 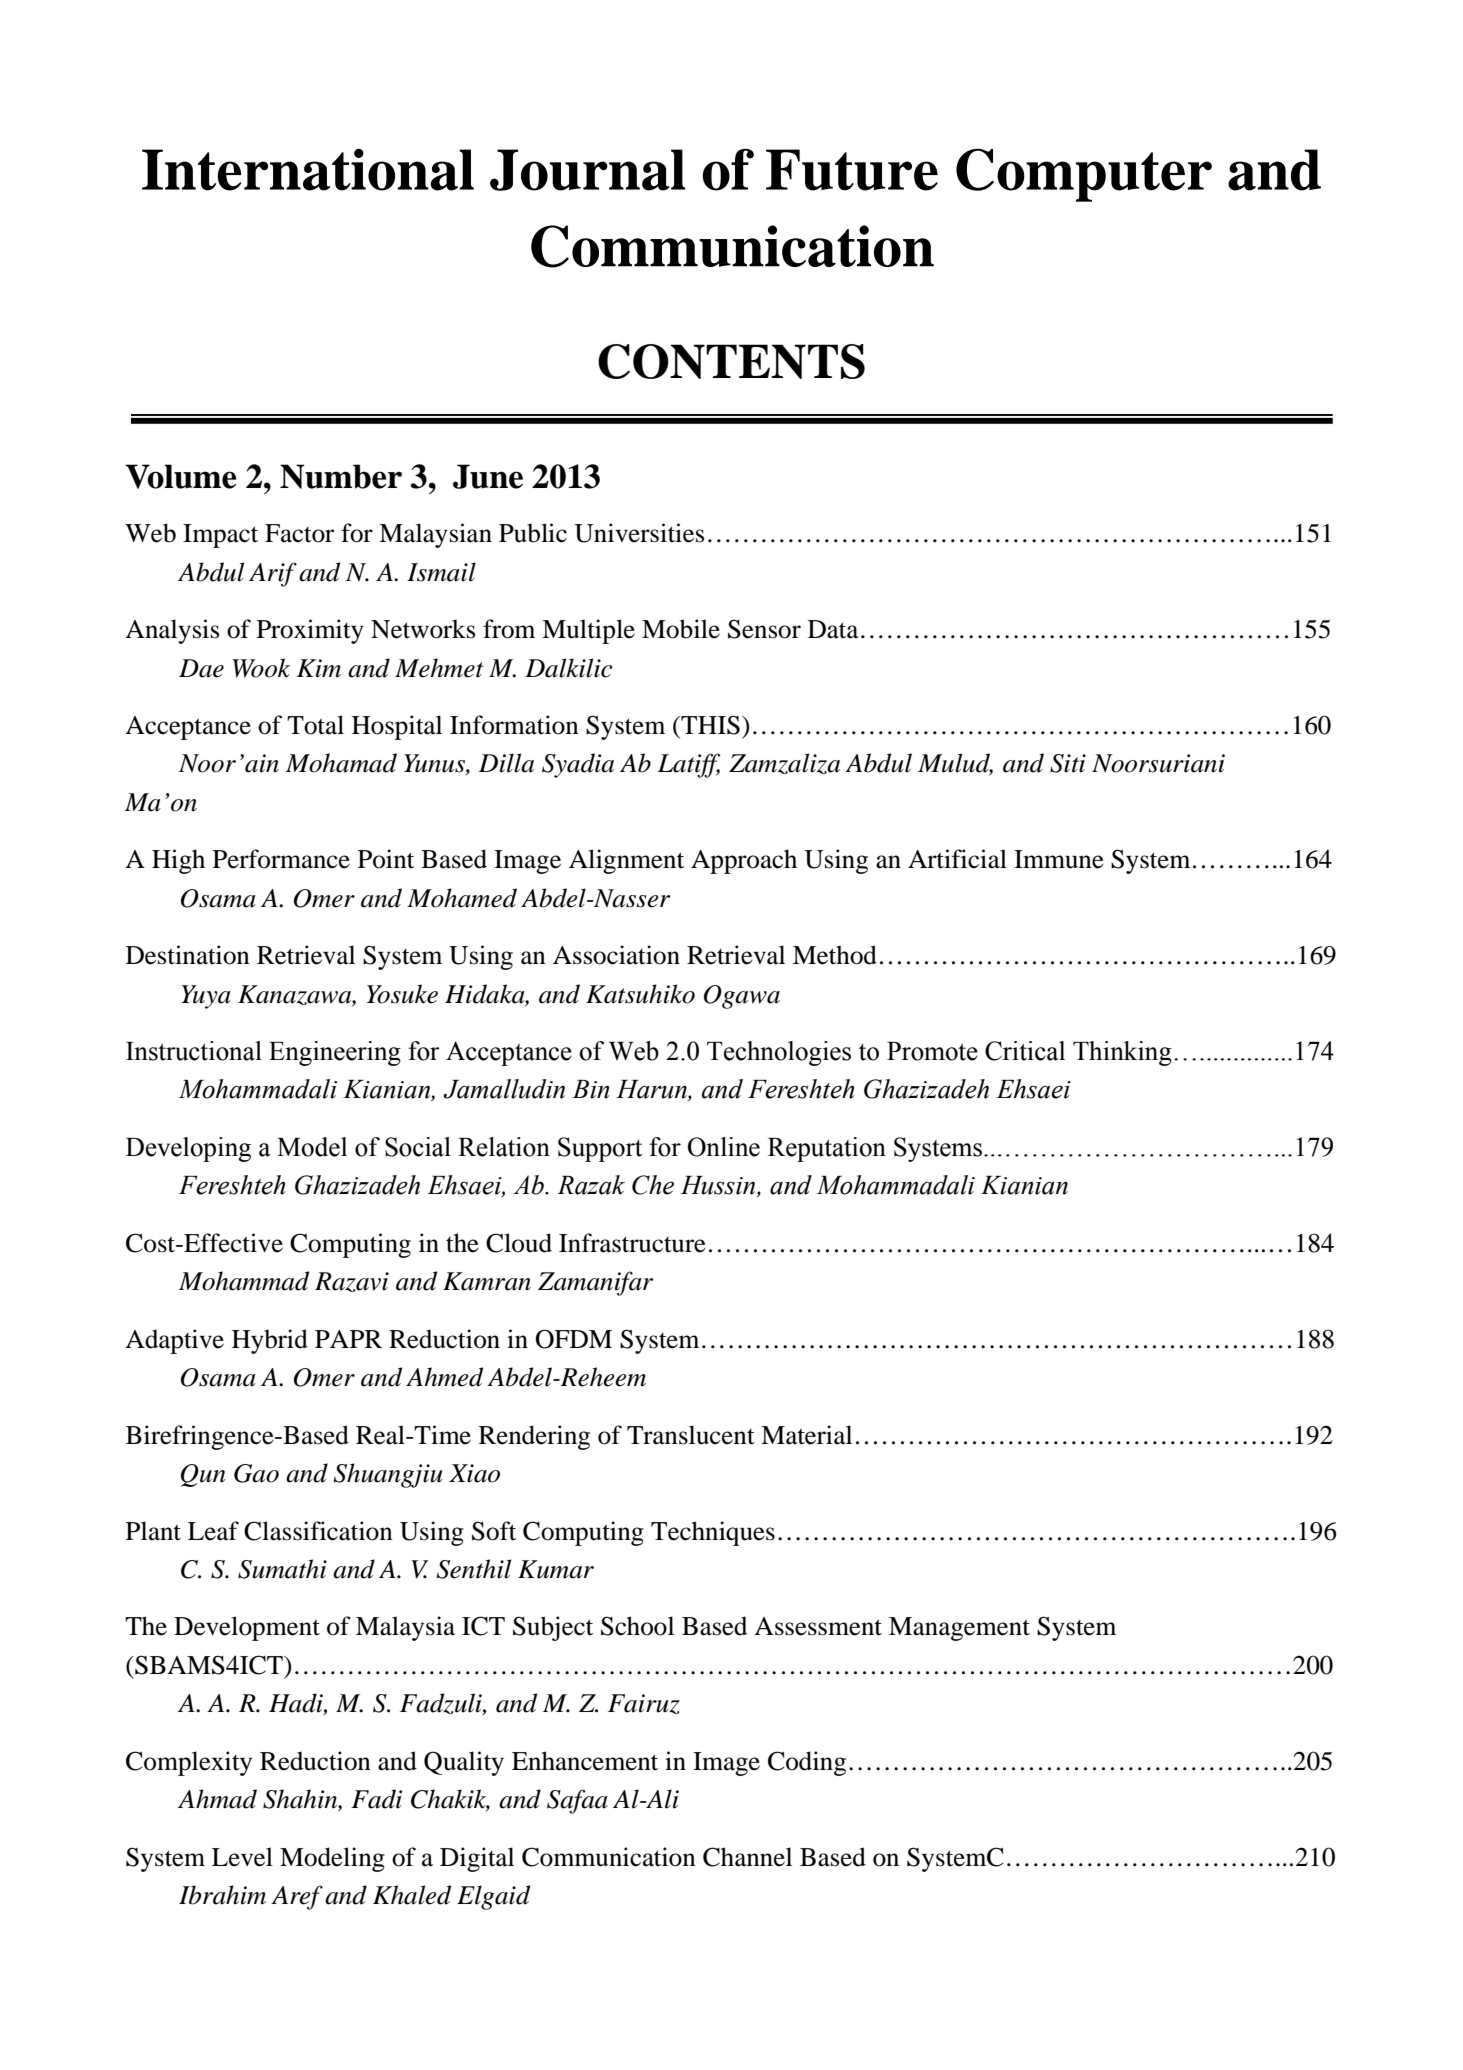 I want to click on Enhancement, so click(x=585, y=1761).
